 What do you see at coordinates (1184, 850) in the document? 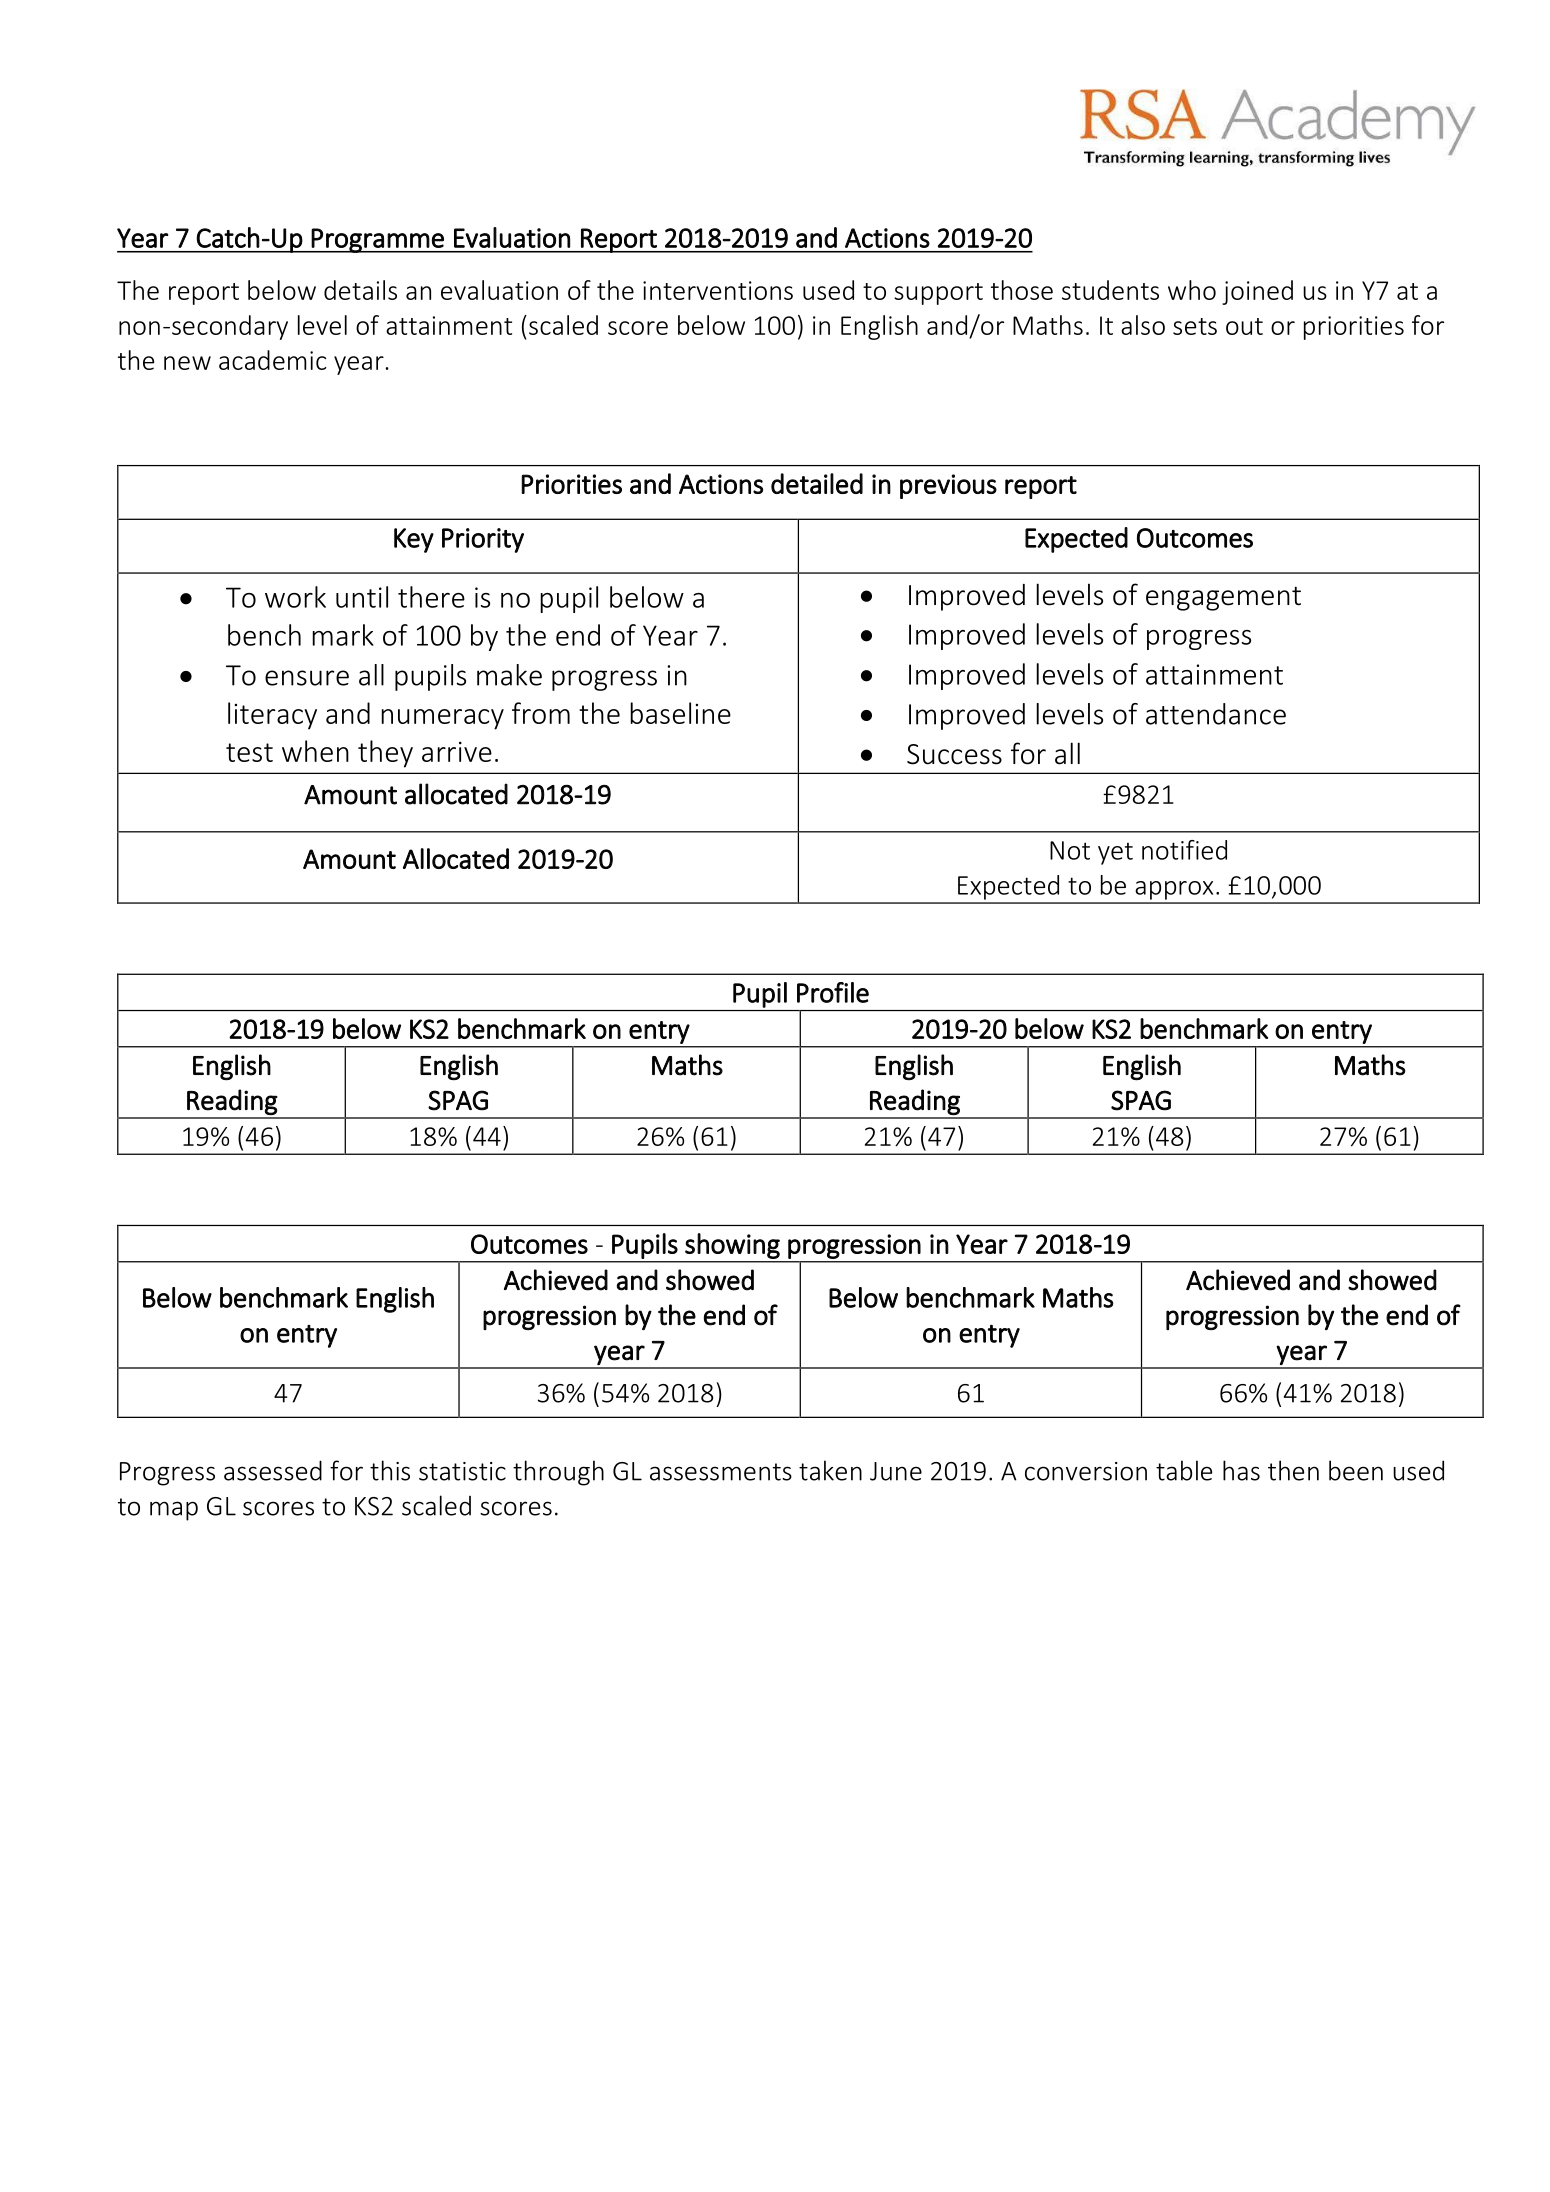
I see `notified` at bounding box center [1184, 850].
